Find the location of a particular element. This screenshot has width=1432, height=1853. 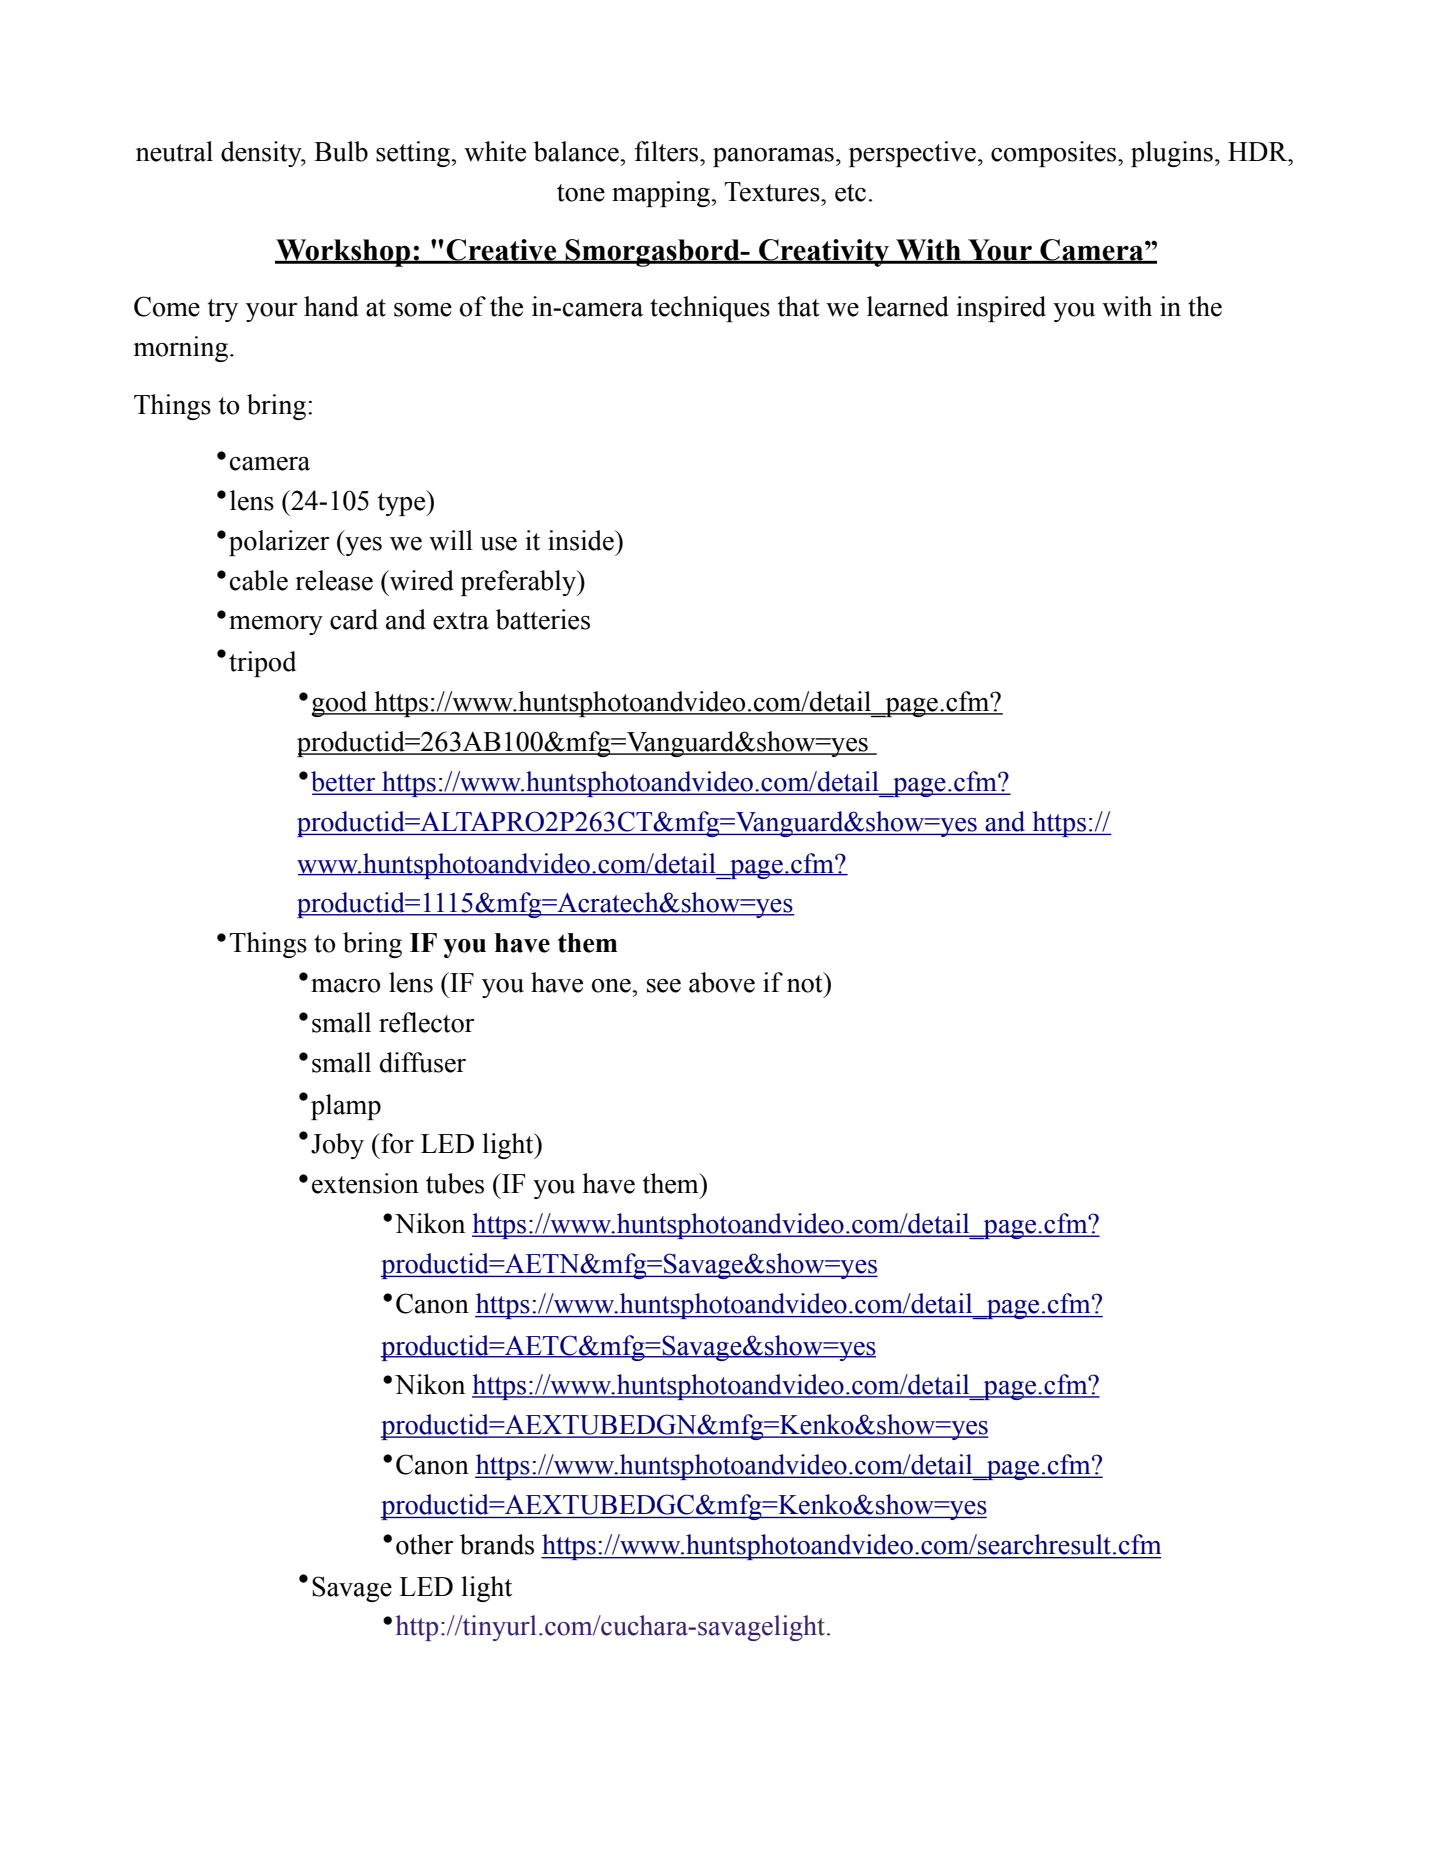

above is located at coordinates (722, 982).
